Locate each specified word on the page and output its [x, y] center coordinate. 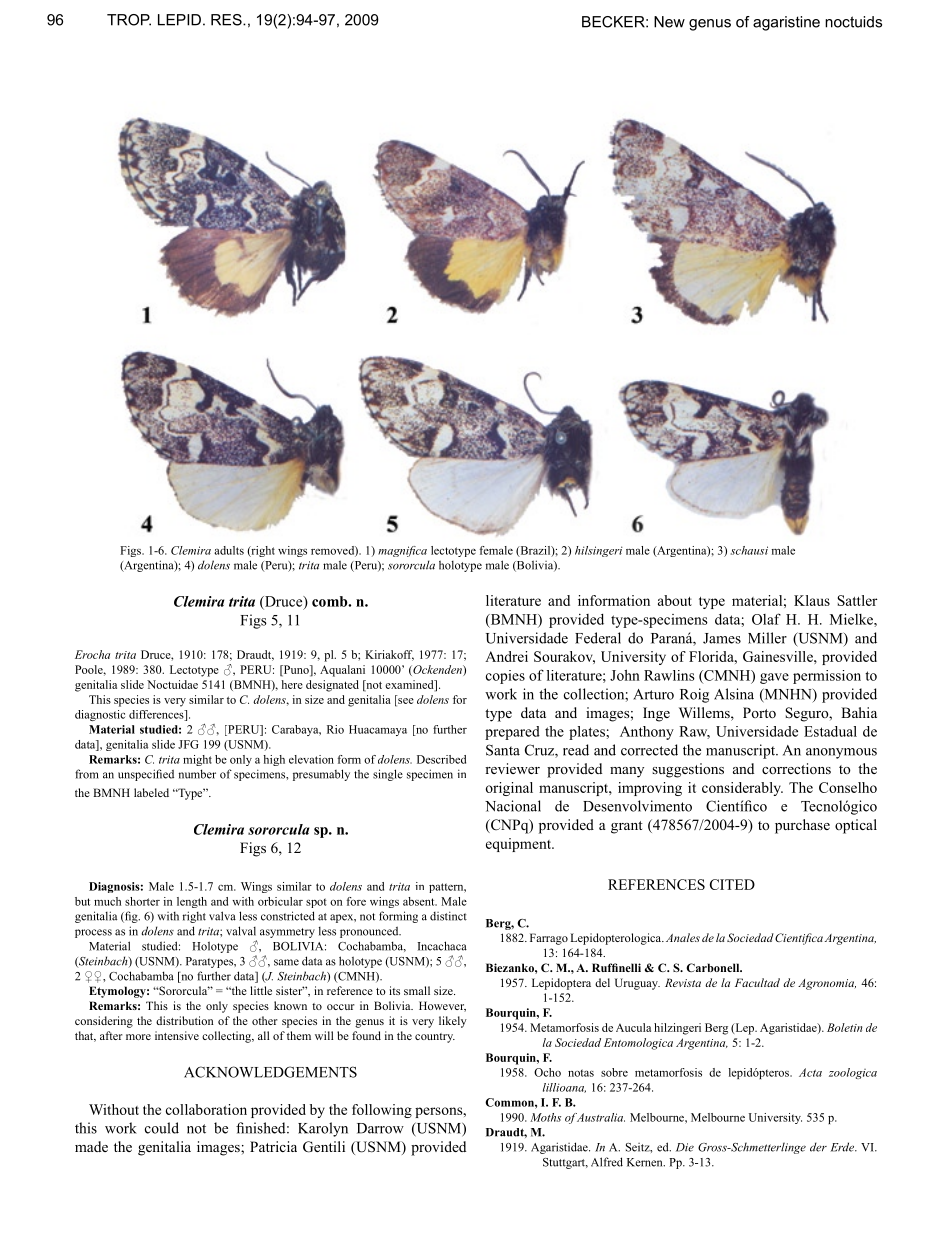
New [669, 22]
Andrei [506, 656]
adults [229, 550]
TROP [129, 20]
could [162, 1128]
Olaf [766, 619]
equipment [519, 845]
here [292, 684]
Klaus [812, 600]
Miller [767, 638]
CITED [732, 884]
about [675, 600]
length [192, 902]
